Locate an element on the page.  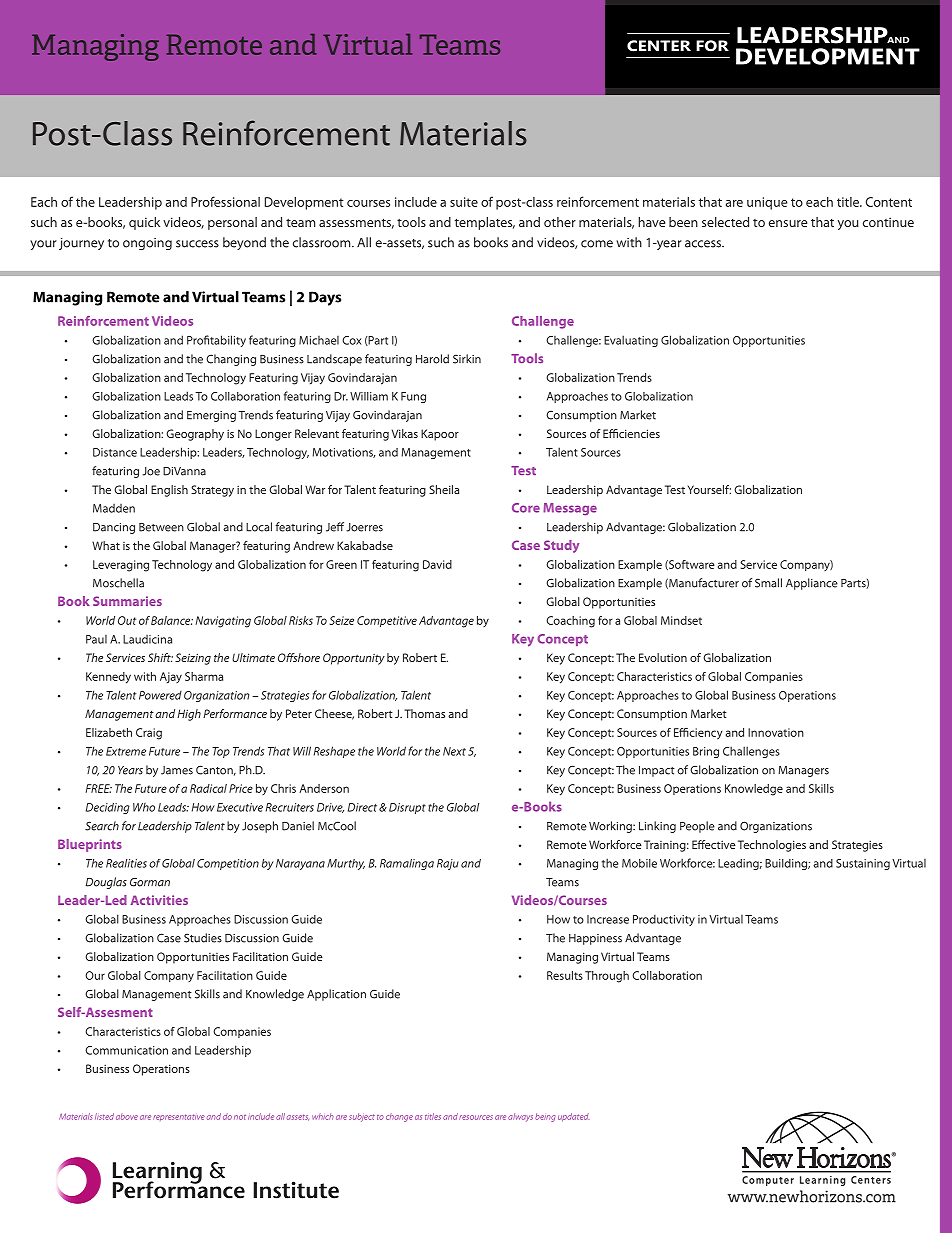
success is located at coordinates (197, 244).
